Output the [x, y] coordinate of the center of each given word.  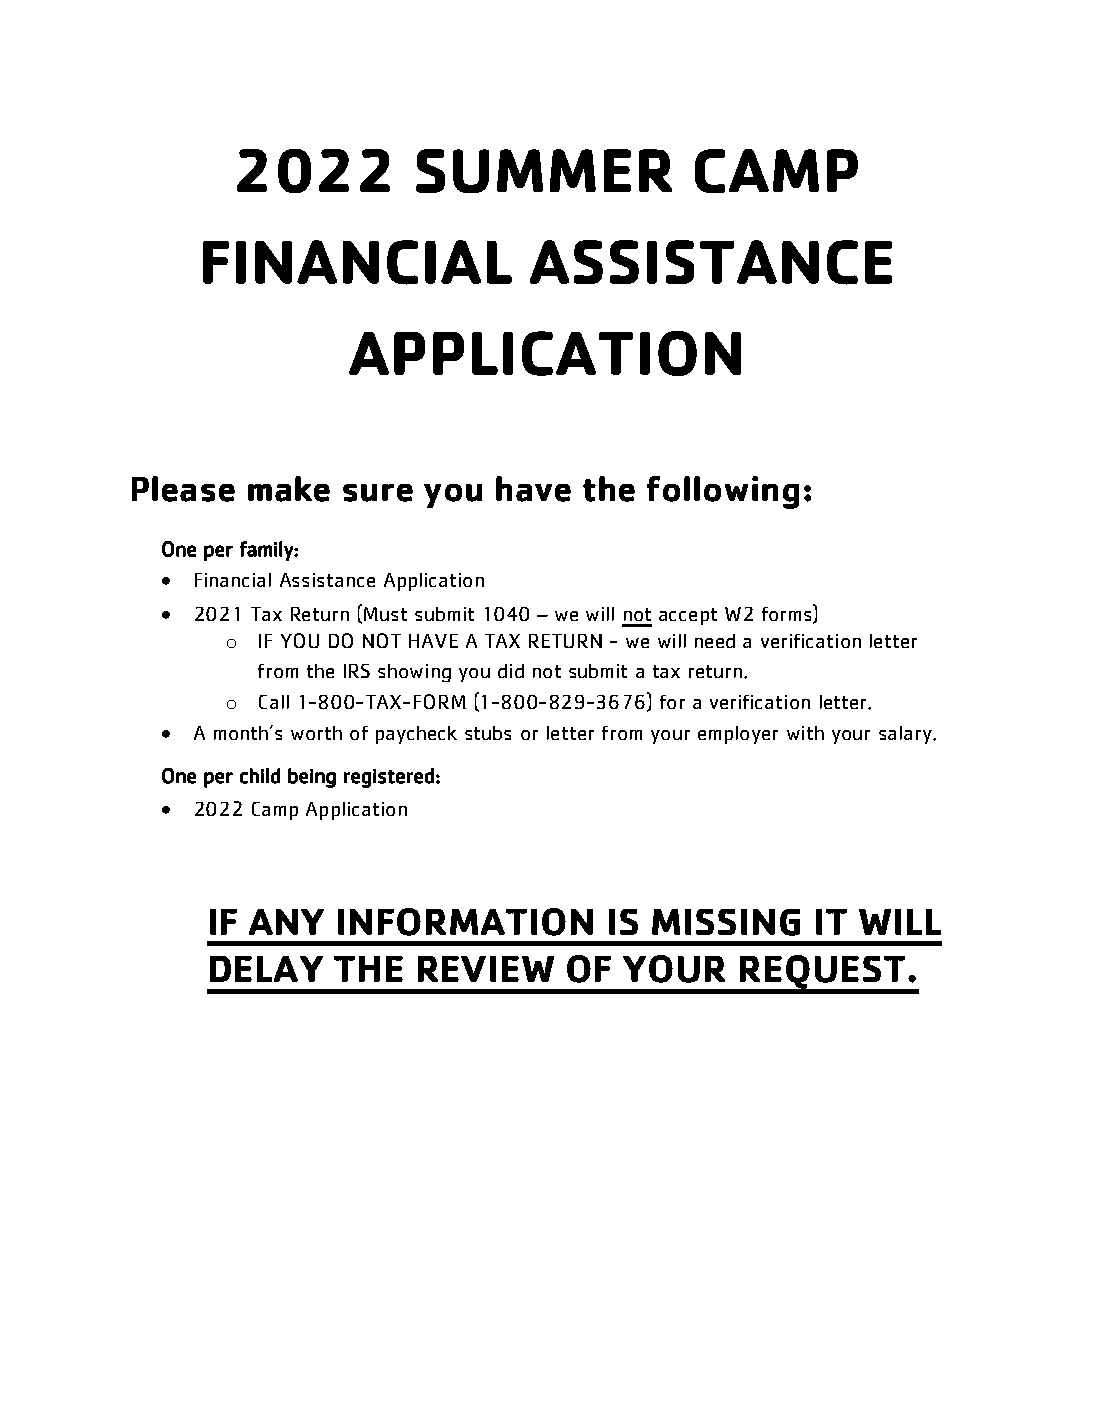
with [805, 733]
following [723, 492]
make [289, 489]
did [511, 671]
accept [688, 616]
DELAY [266, 969]
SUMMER [544, 171]
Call [274, 702]
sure [378, 493]
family [267, 551]
